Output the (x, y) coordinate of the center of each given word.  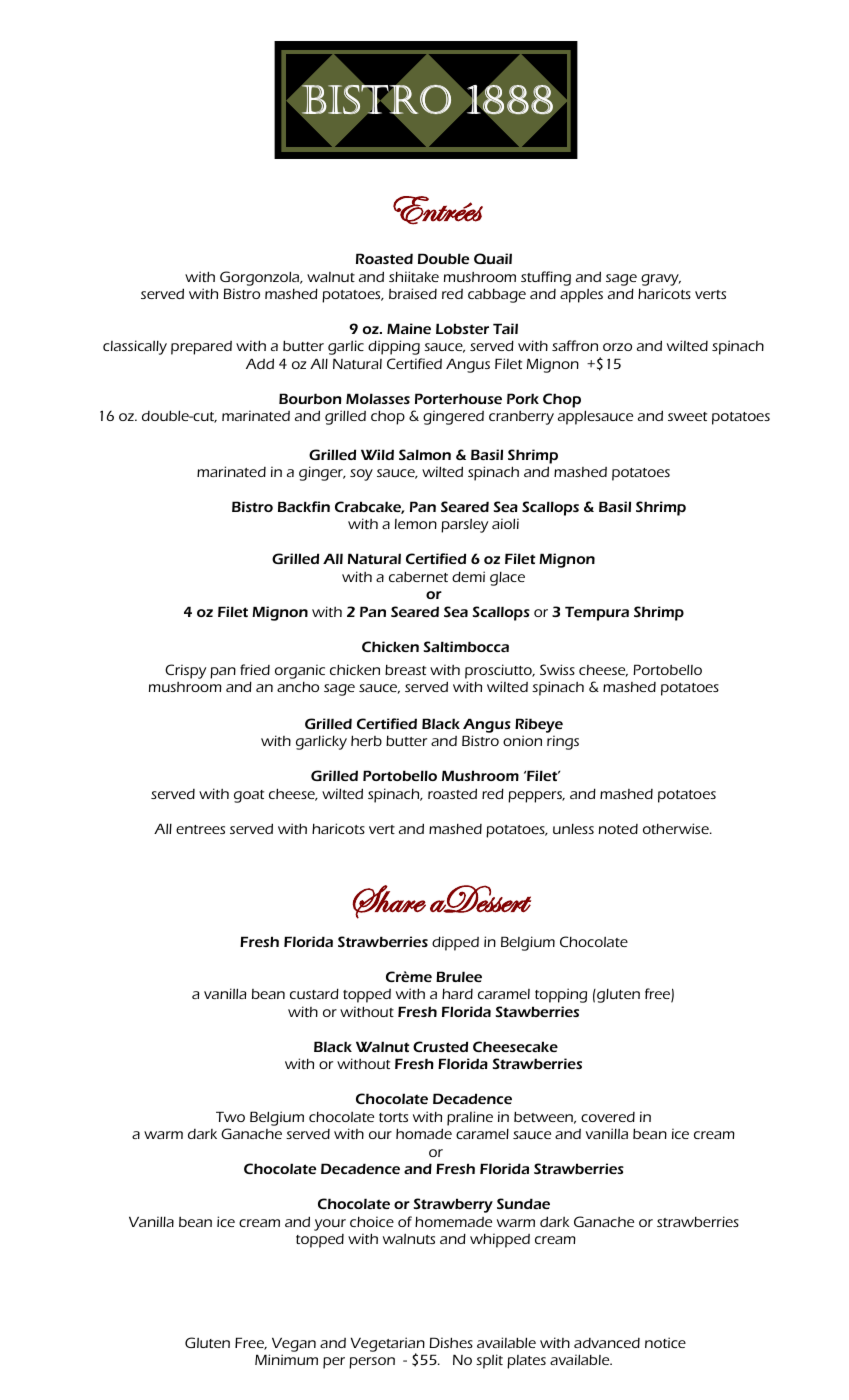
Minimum (286, 1359)
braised (413, 293)
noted (618, 829)
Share (389, 902)
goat (249, 796)
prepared (201, 348)
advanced (607, 1343)
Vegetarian (388, 1345)
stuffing (546, 278)
